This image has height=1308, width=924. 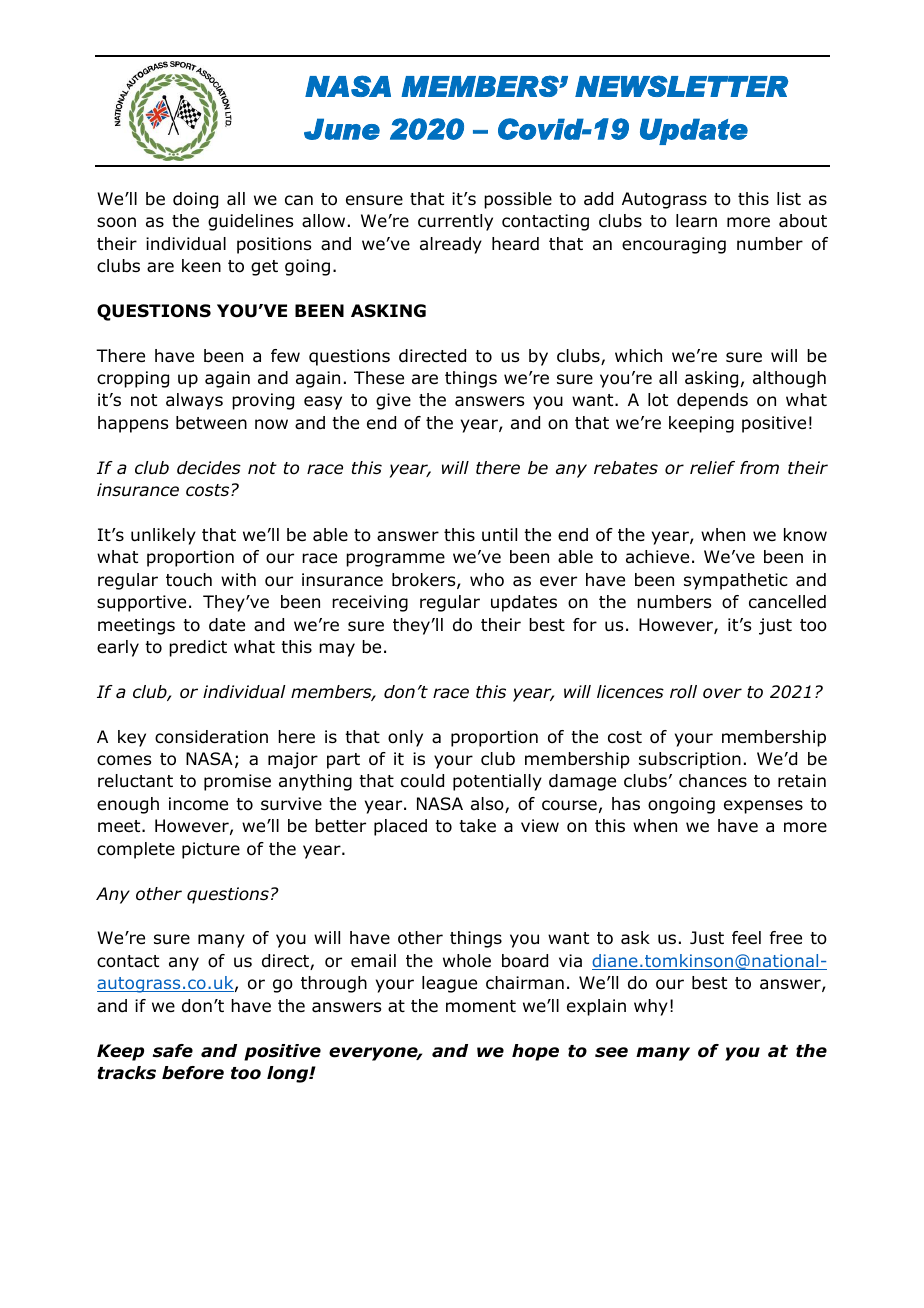 I want to click on subscription, so click(x=690, y=760).
